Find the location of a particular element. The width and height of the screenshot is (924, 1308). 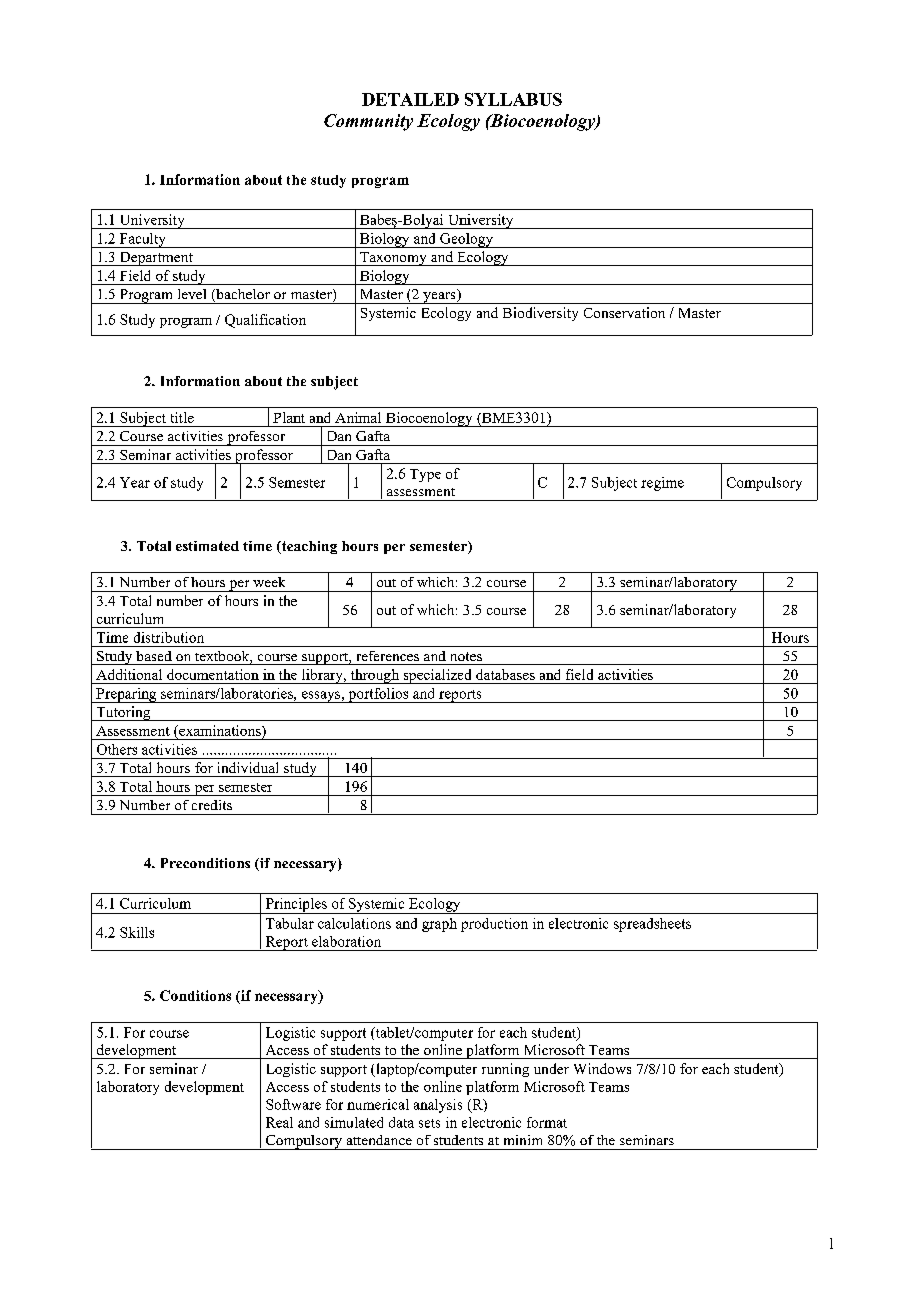

Windows is located at coordinates (602, 1068).
